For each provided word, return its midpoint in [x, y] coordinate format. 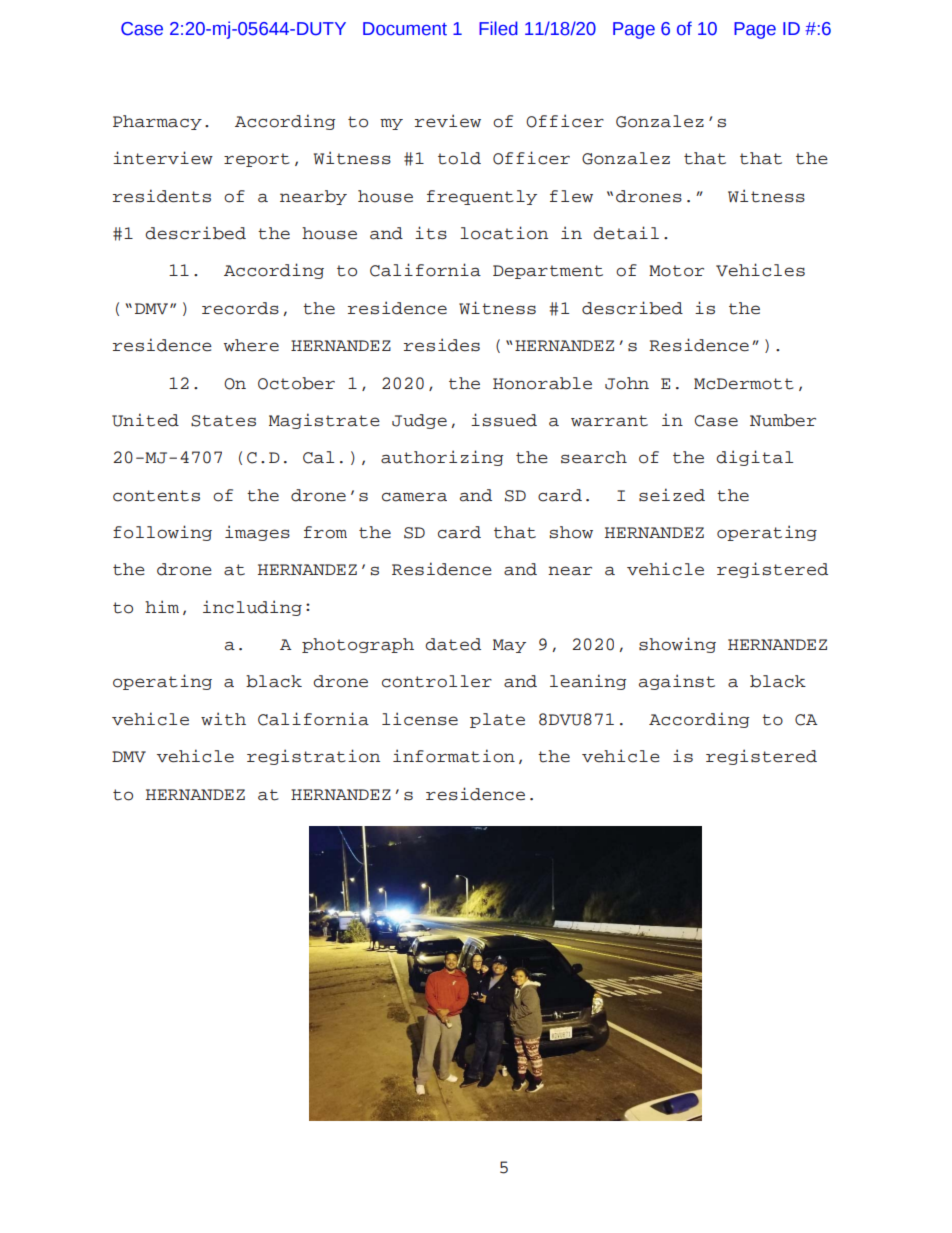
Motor [676, 271]
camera [414, 497]
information [454, 756]
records [240, 308]
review [448, 120]
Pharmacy [157, 122]
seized [672, 495]
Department [548, 272]
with [223, 719]
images [257, 533]
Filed [498, 28]
